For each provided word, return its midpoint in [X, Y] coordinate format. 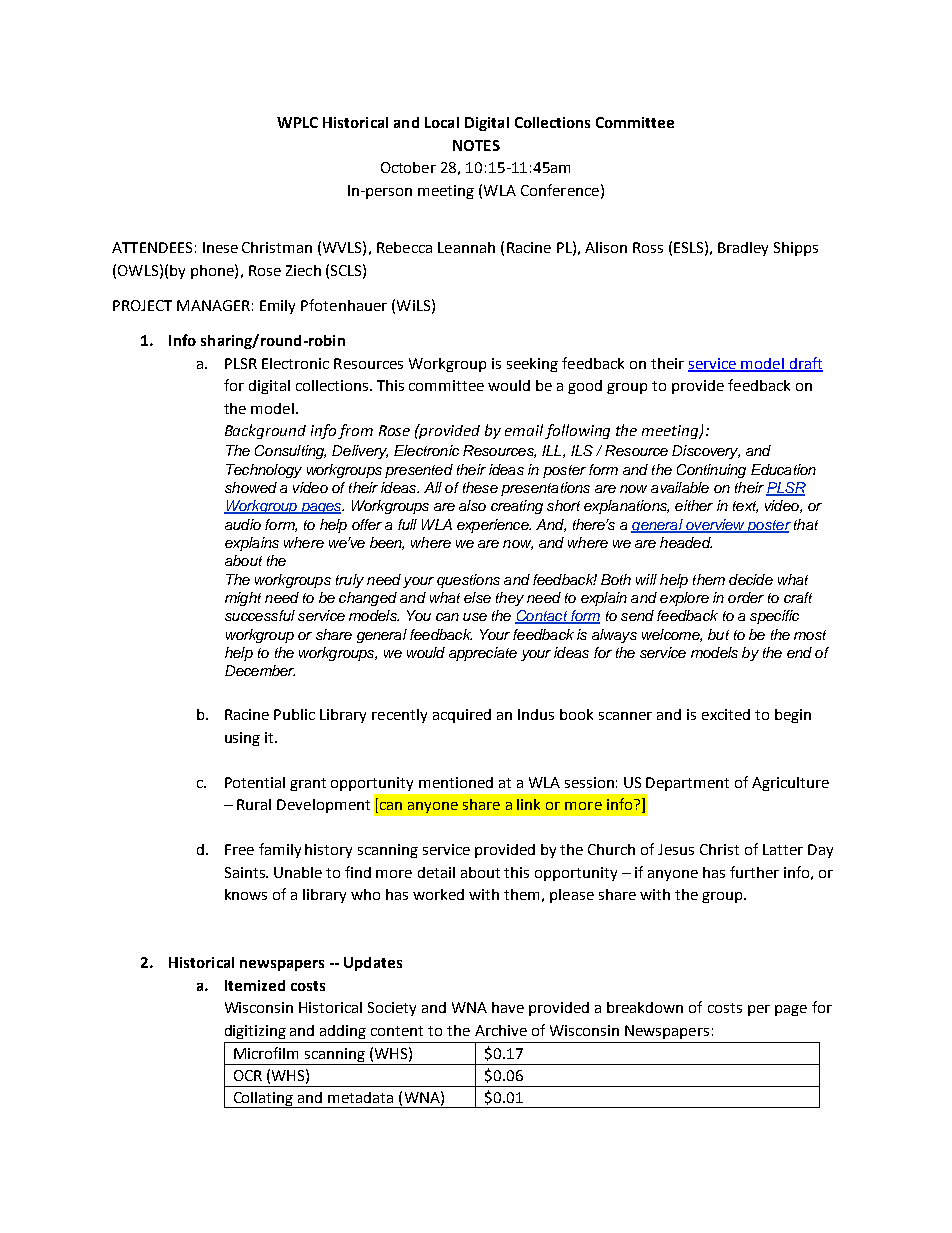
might [243, 599]
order [746, 597]
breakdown [645, 1007]
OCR [248, 1075]
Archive [501, 1030]
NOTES [476, 145]
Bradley [743, 249]
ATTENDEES [152, 247]
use [475, 617]
